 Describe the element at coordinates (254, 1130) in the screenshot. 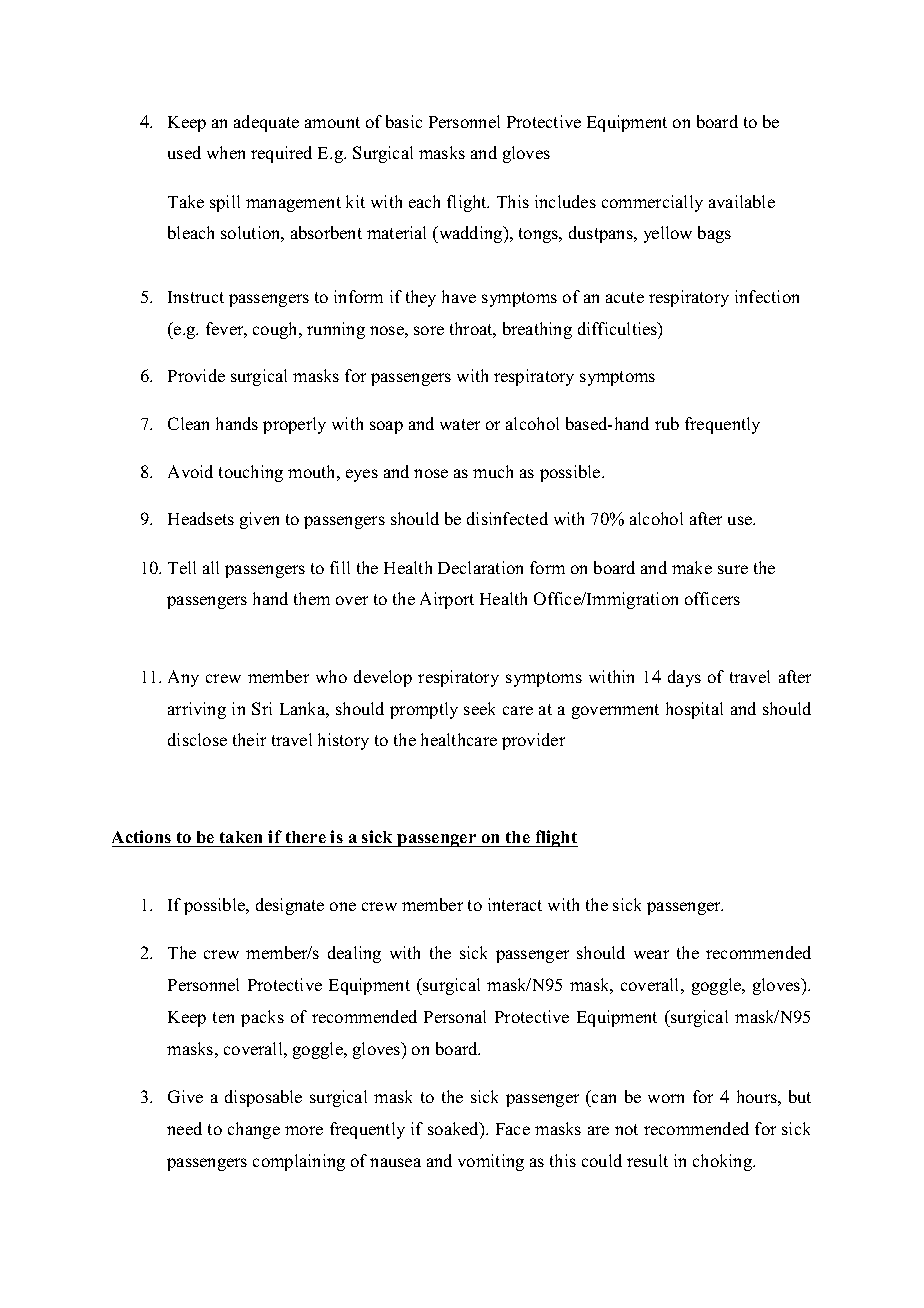

I see `change` at that location.
